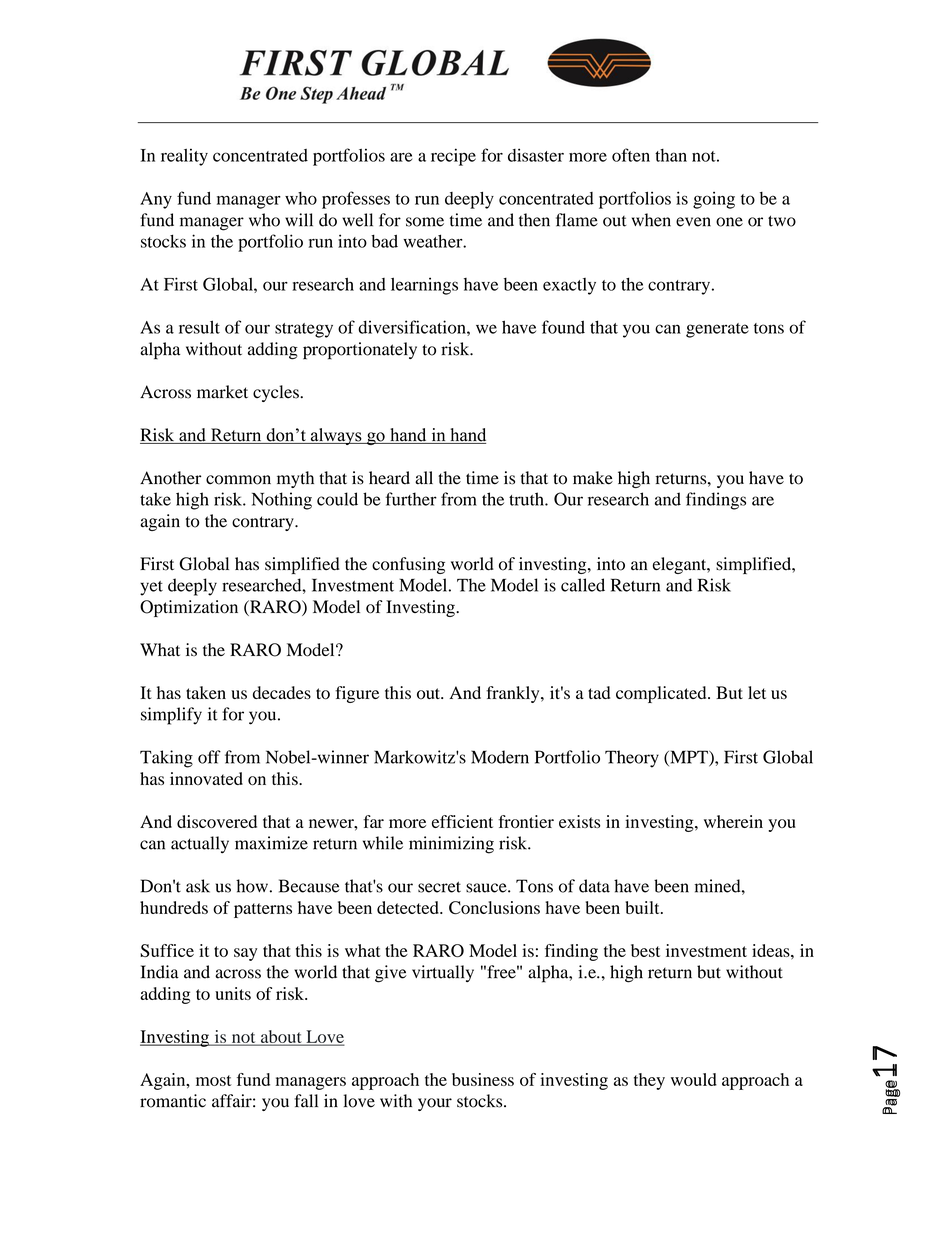  What do you see at coordinates (714, 200) in the page?
I see `going` at bounding box center [714, 200].
